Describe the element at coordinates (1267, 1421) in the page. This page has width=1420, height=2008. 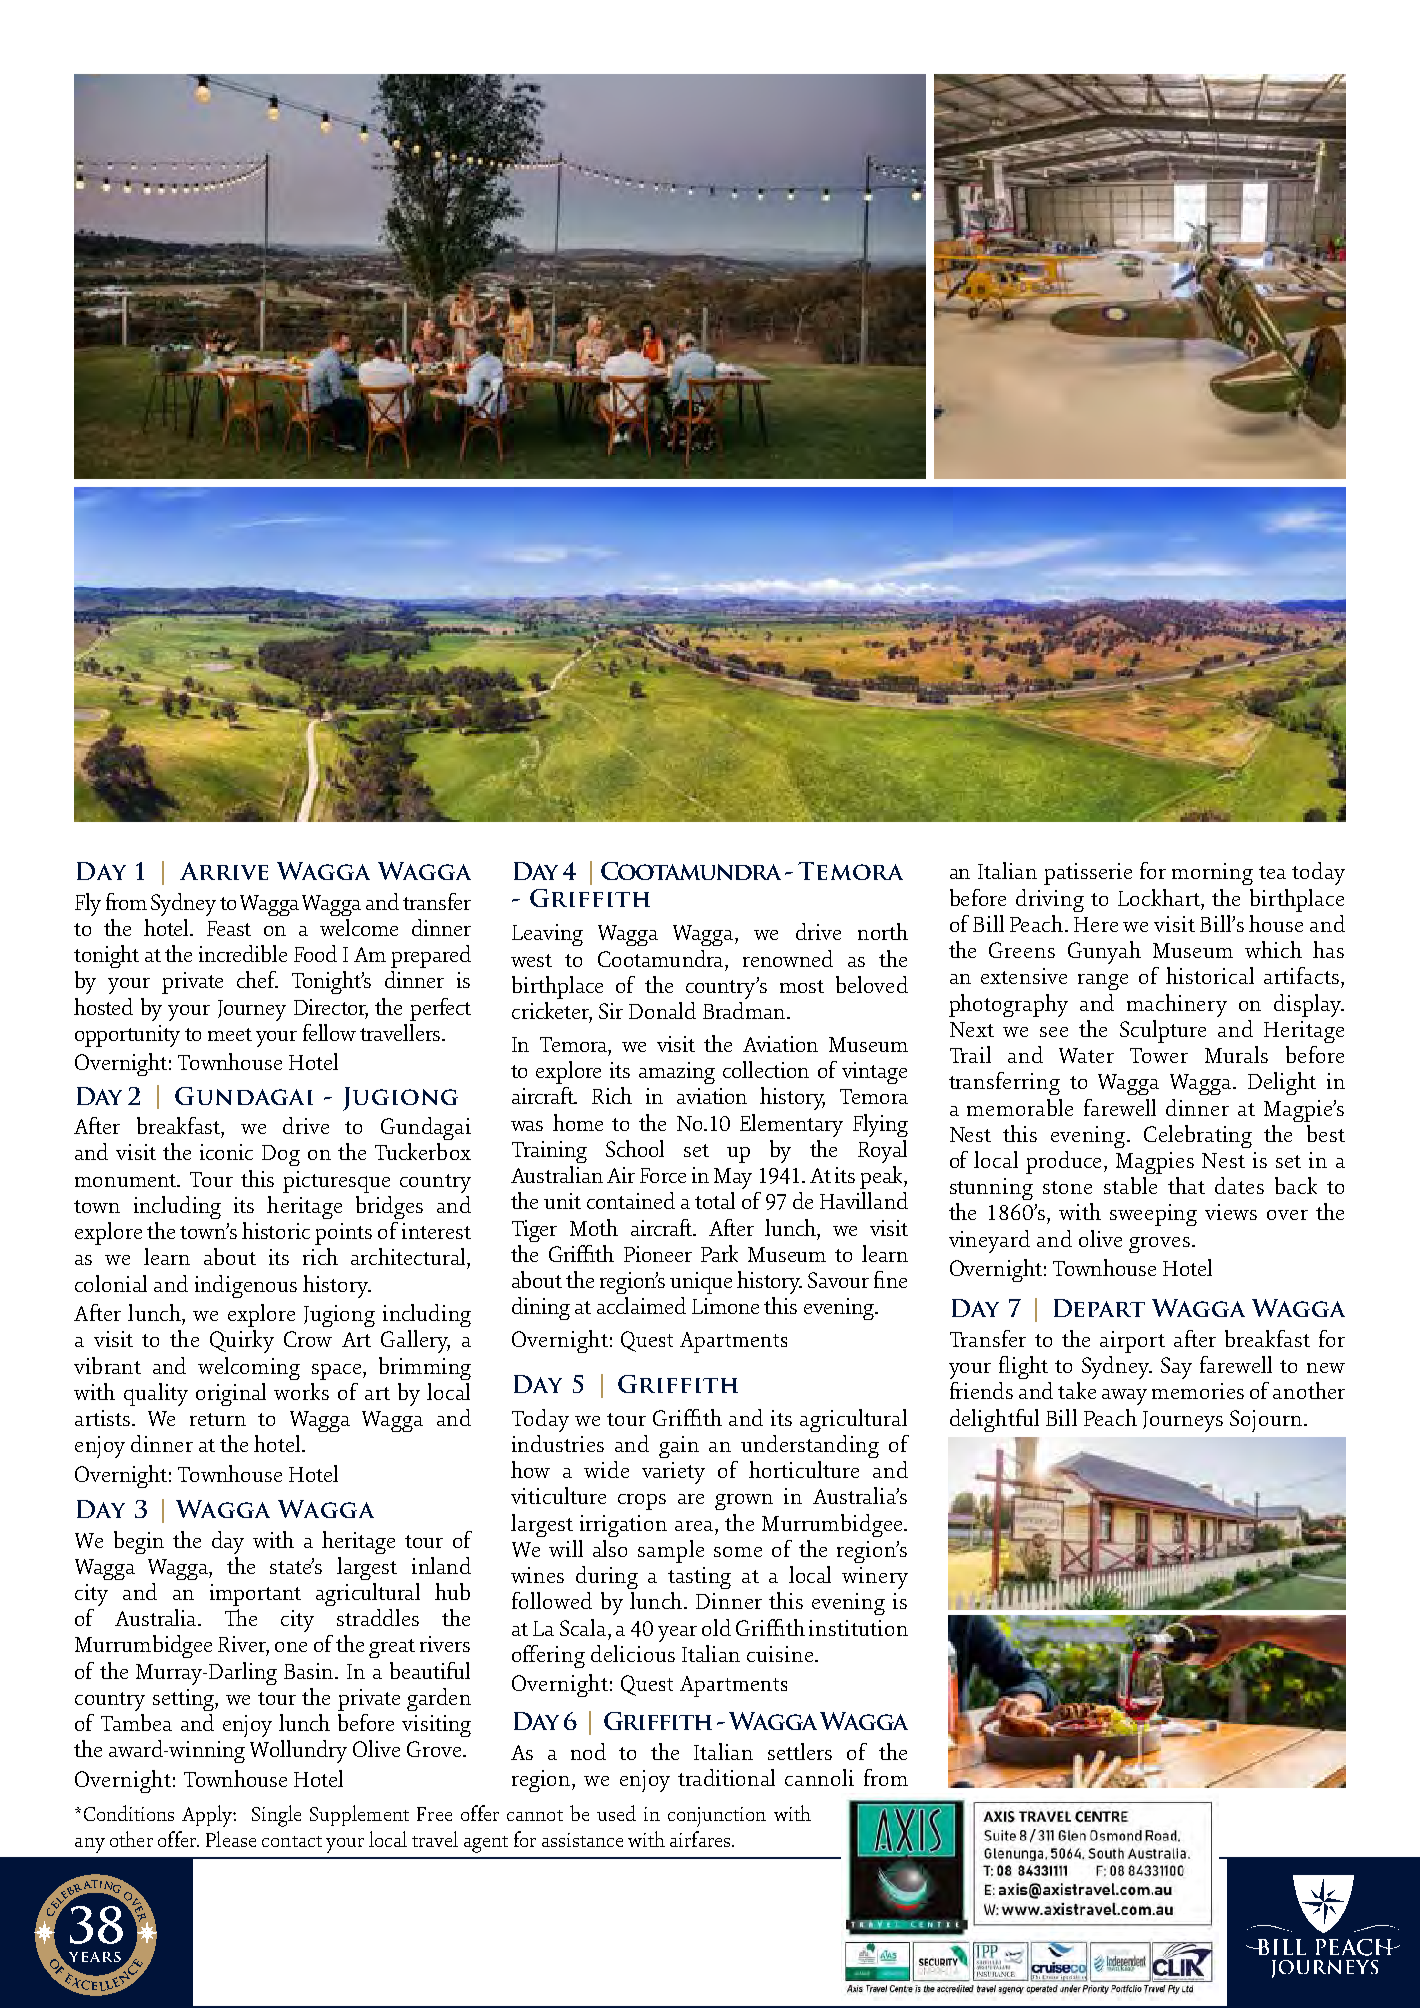
I see `Sojourn` at that location.
